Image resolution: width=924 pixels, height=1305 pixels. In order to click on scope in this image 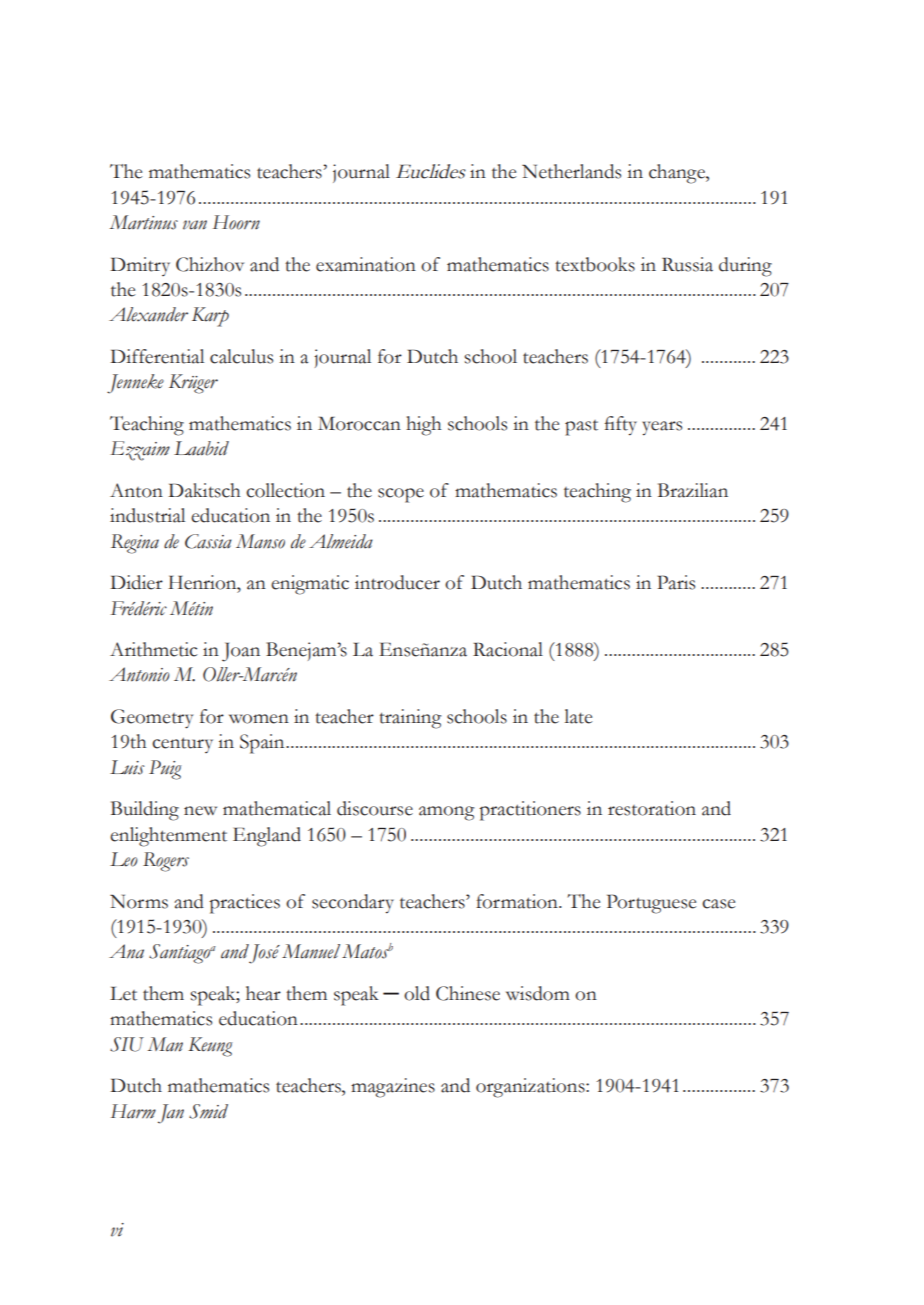, I will do `click(401, 495)`.
